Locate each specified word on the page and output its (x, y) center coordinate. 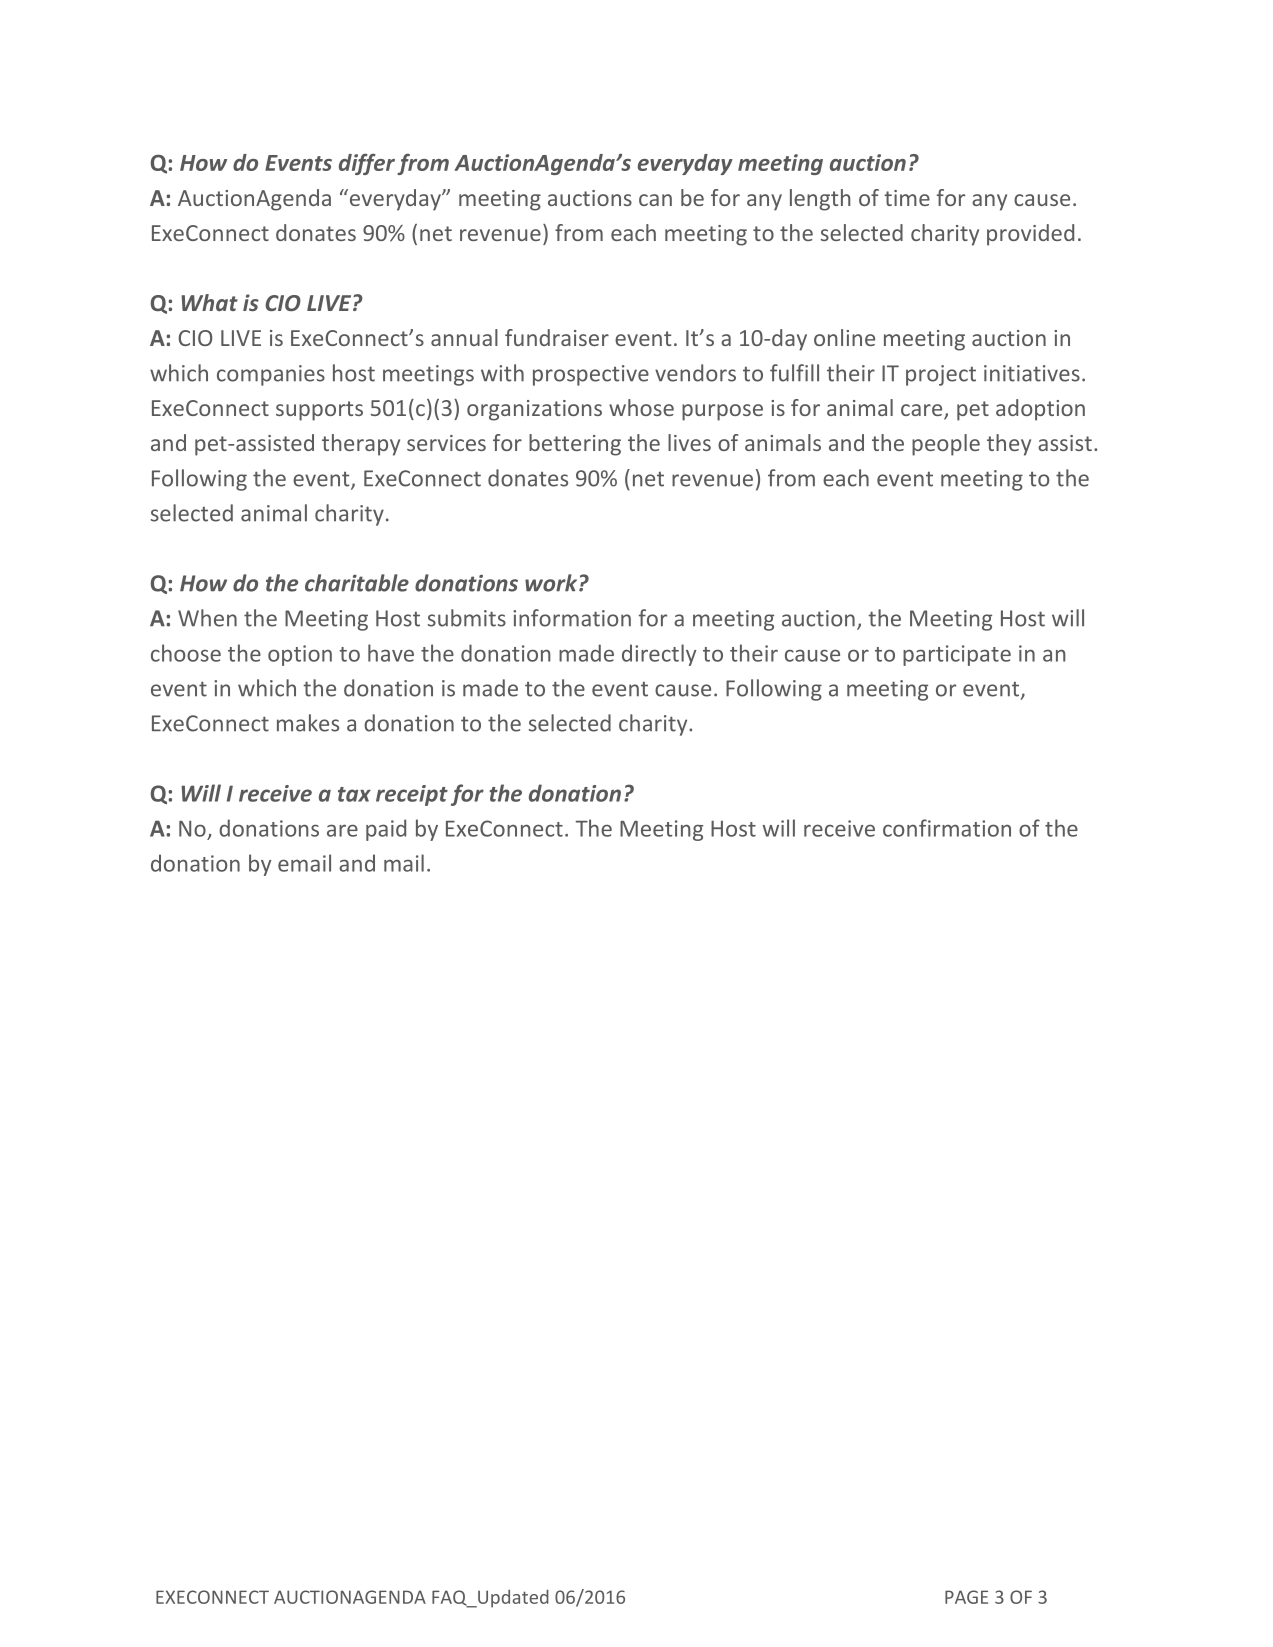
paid (386, 830)
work (552, 583)
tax (354, 794)
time (907, 198)
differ (367, 164)
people (946, 445)
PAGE (966, 1597)
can (655, 200)
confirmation (947, 828)
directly (659, 655)
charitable (357, 583)
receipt (412, 795)
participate (957, 655)
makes (308, 723)
